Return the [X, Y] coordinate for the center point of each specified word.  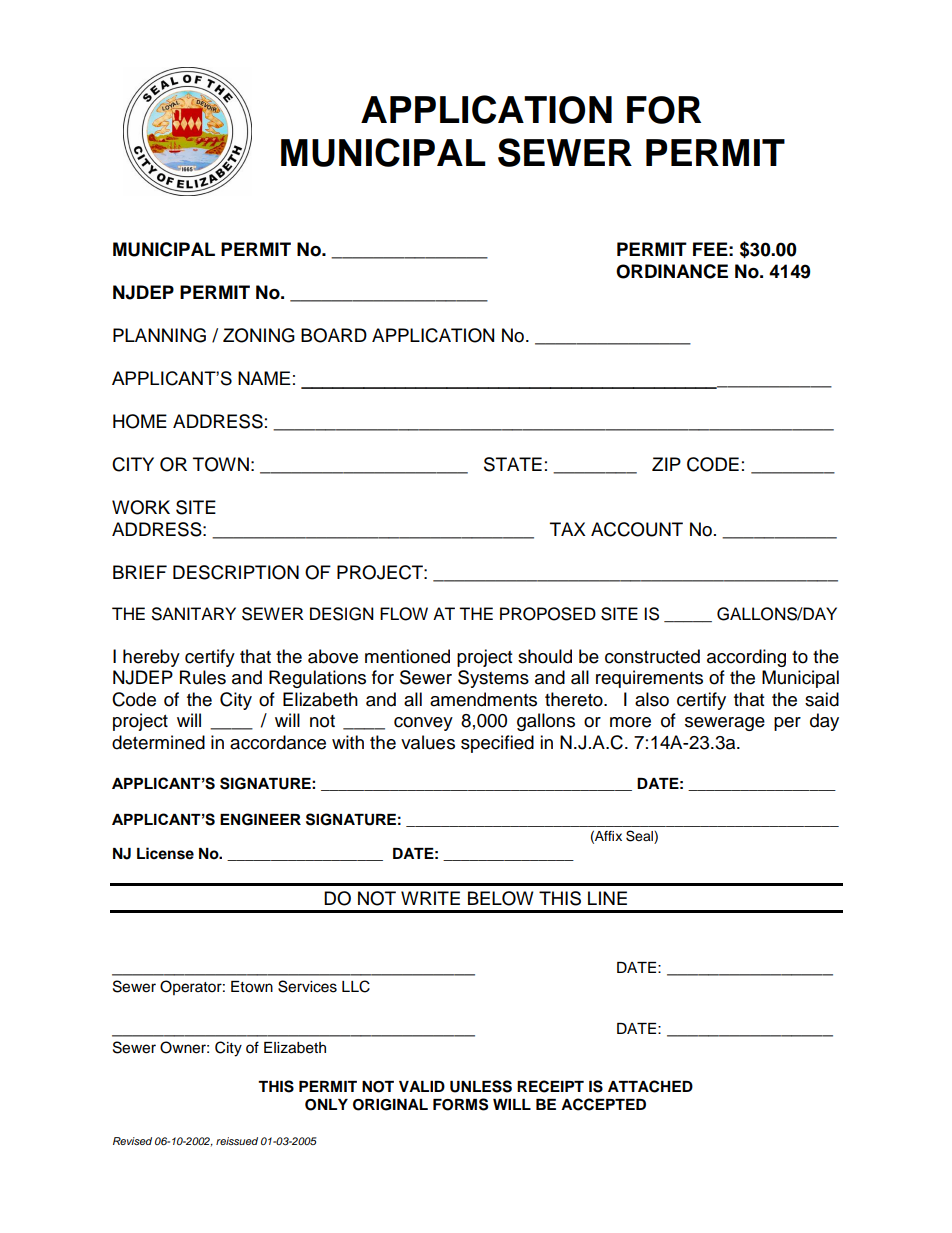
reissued [237, 1141]
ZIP [666, 464]
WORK [141, 507]
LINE [607, 898]
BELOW [501, 898]
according [746, 658]
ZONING [259, 335]
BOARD [334, 335]
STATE [513, 464]
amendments [483, 699]
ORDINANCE [672, 271]
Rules [203, 677]
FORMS [460, 1104]
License [165, 853]
